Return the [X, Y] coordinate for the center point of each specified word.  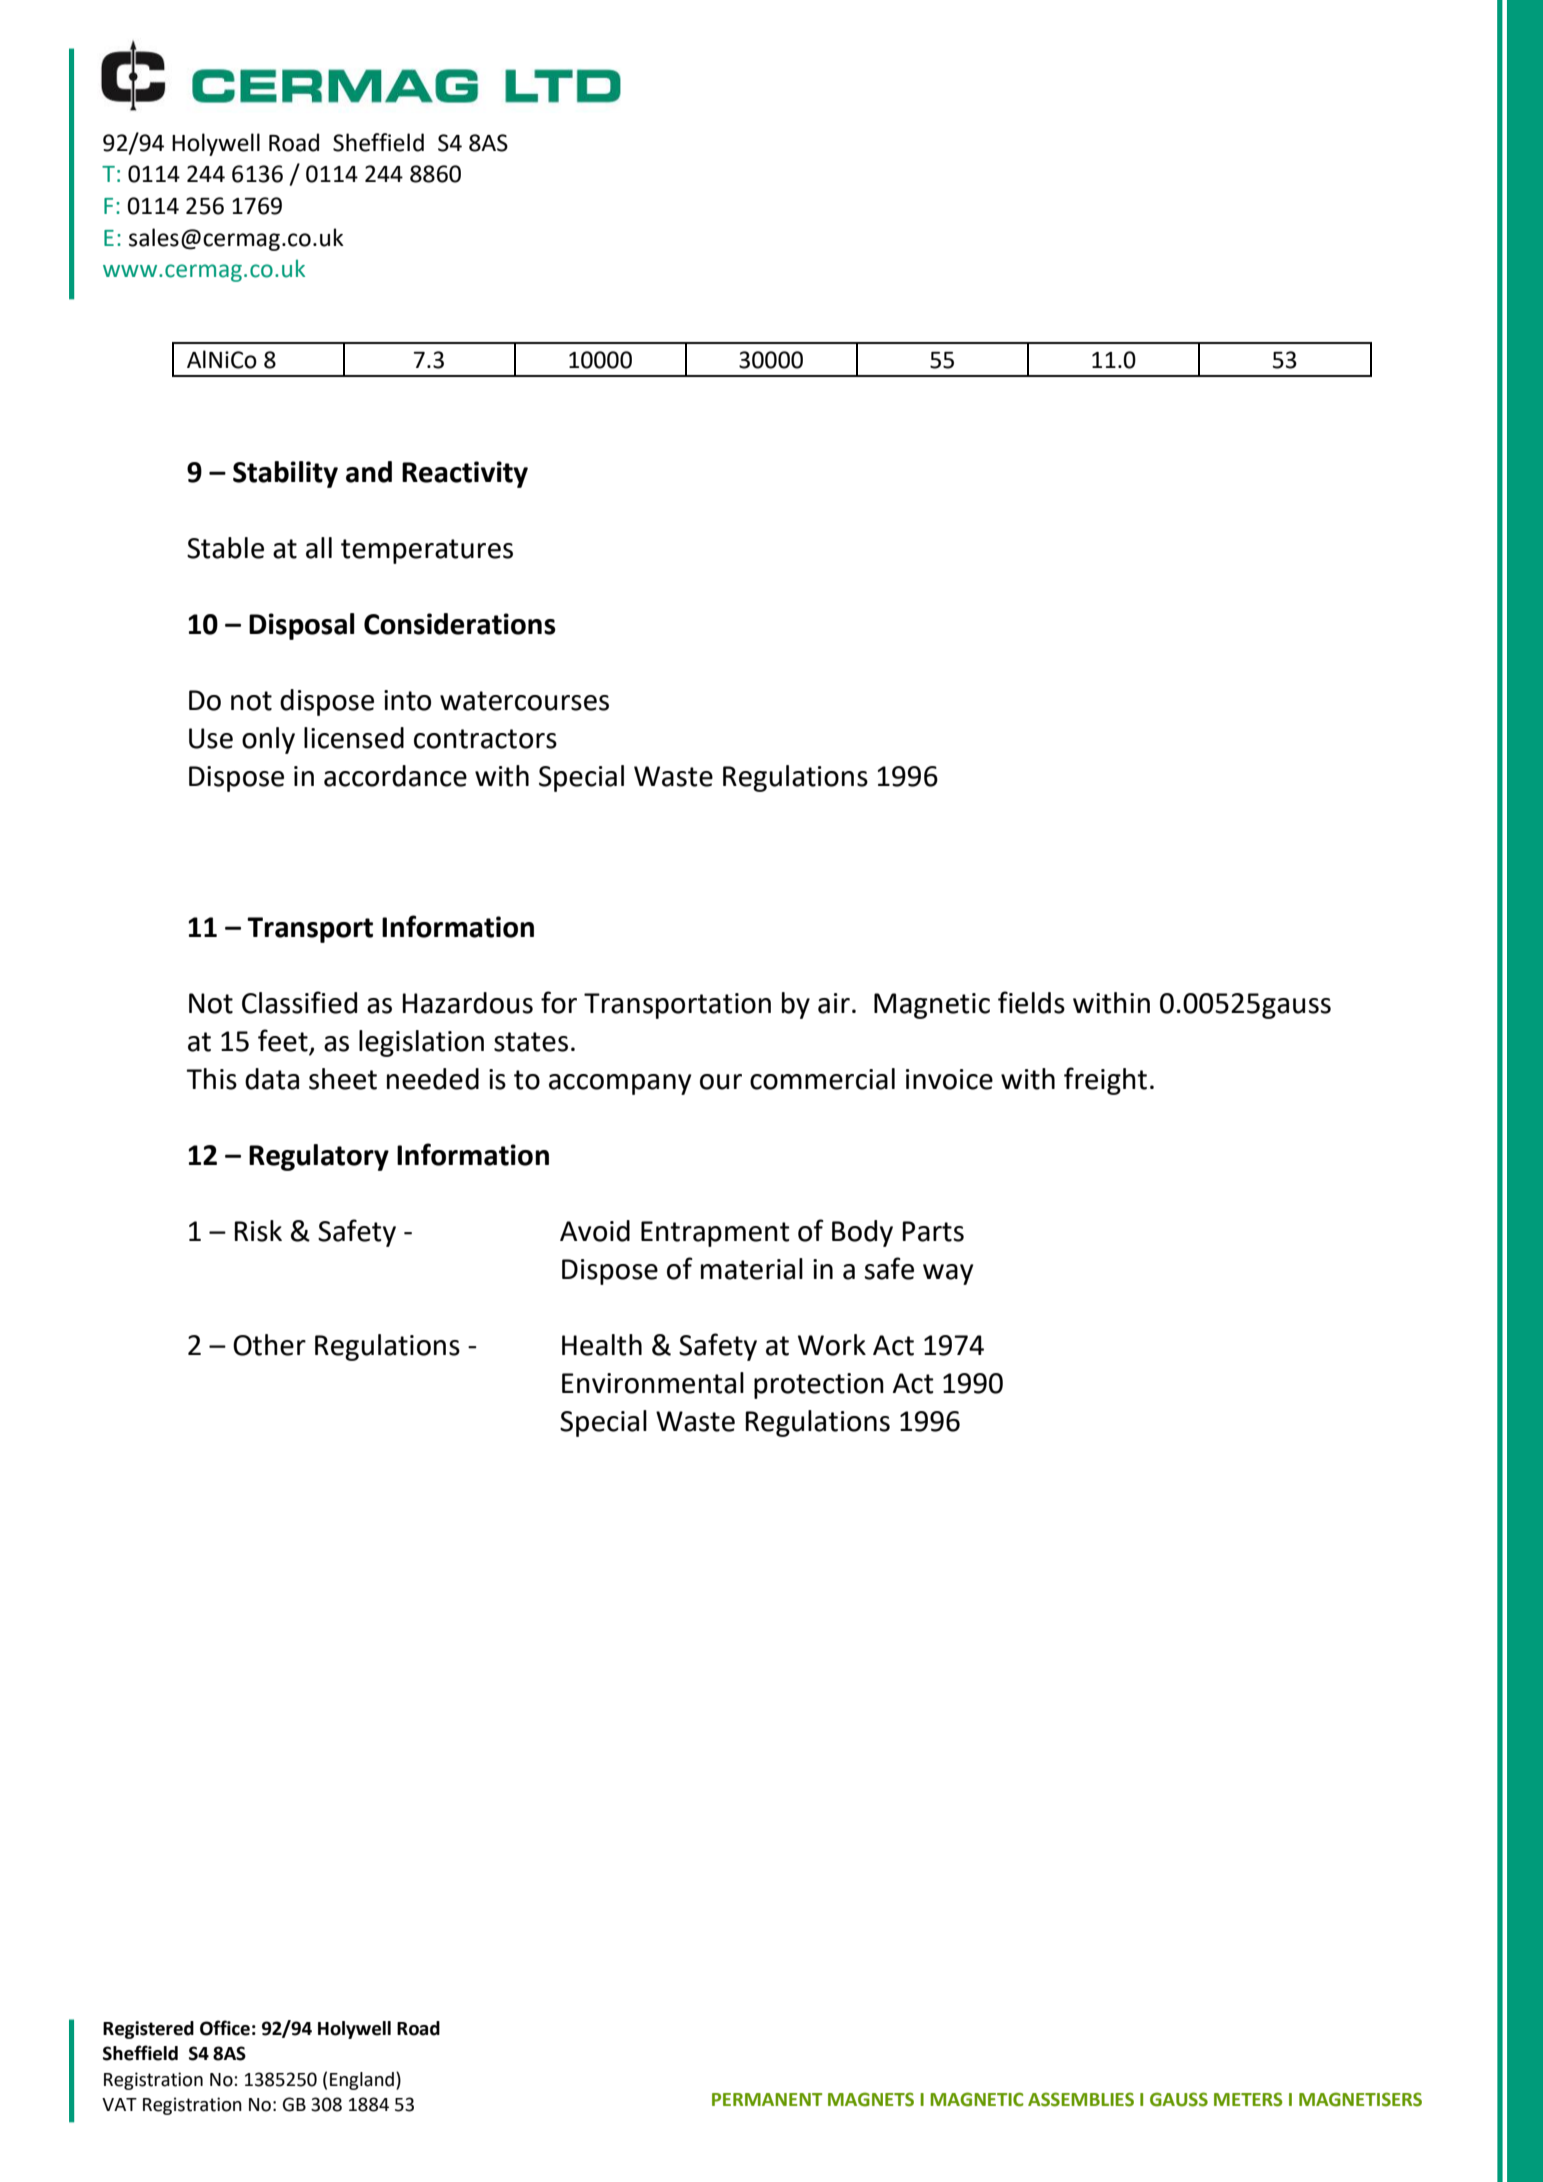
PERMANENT [767, 2099]
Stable [225, 548]
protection [819, 1386]
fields [1031, 1002]
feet [284, 1041]
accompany [620, 1084]
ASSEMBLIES [1081, 2099]
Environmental [653, 1383]
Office [225, 2028]
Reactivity [465, 474]
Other [269, 1345]
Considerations [460, 624]
